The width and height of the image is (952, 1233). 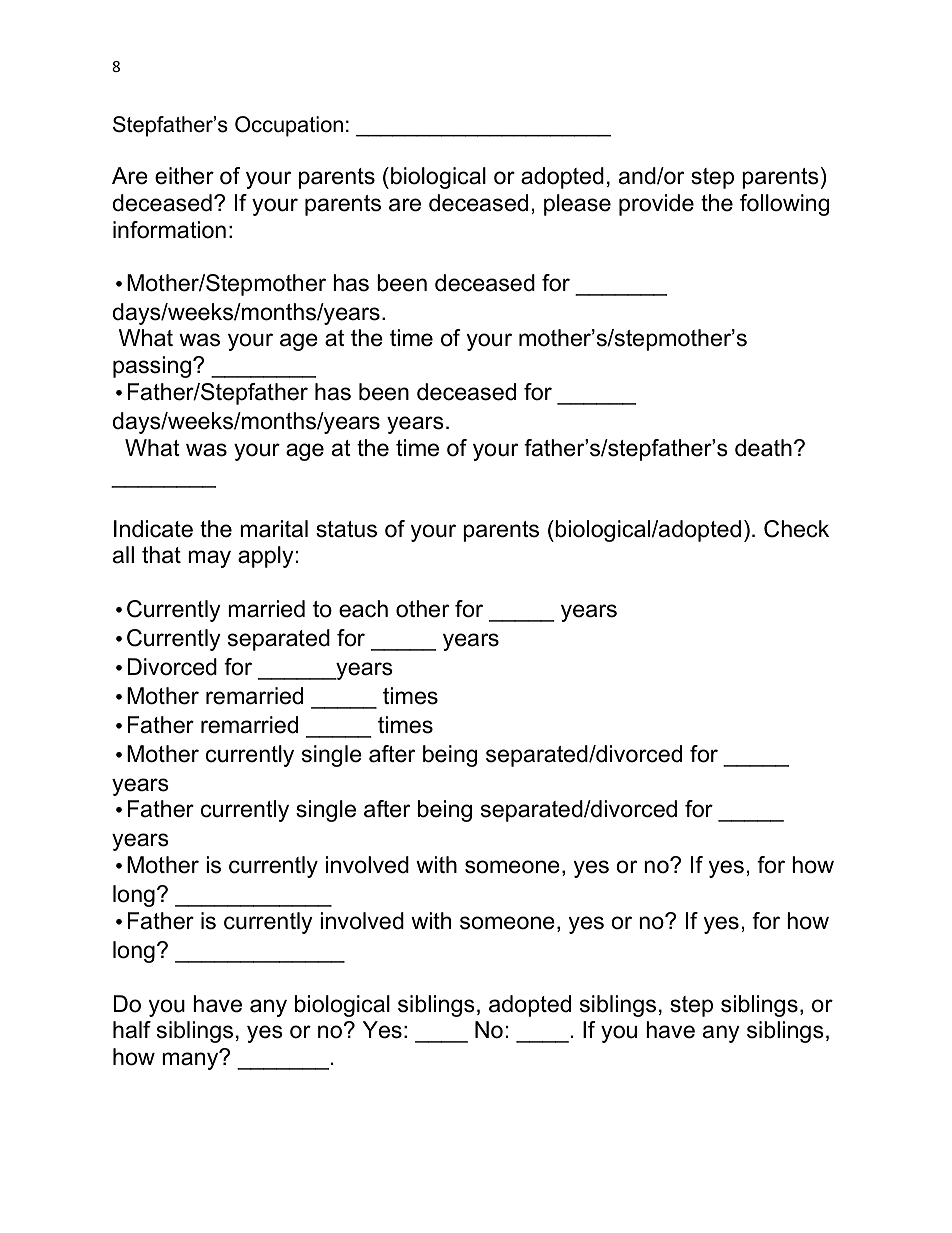 I want to click on please, so click(x=577, y=205).
